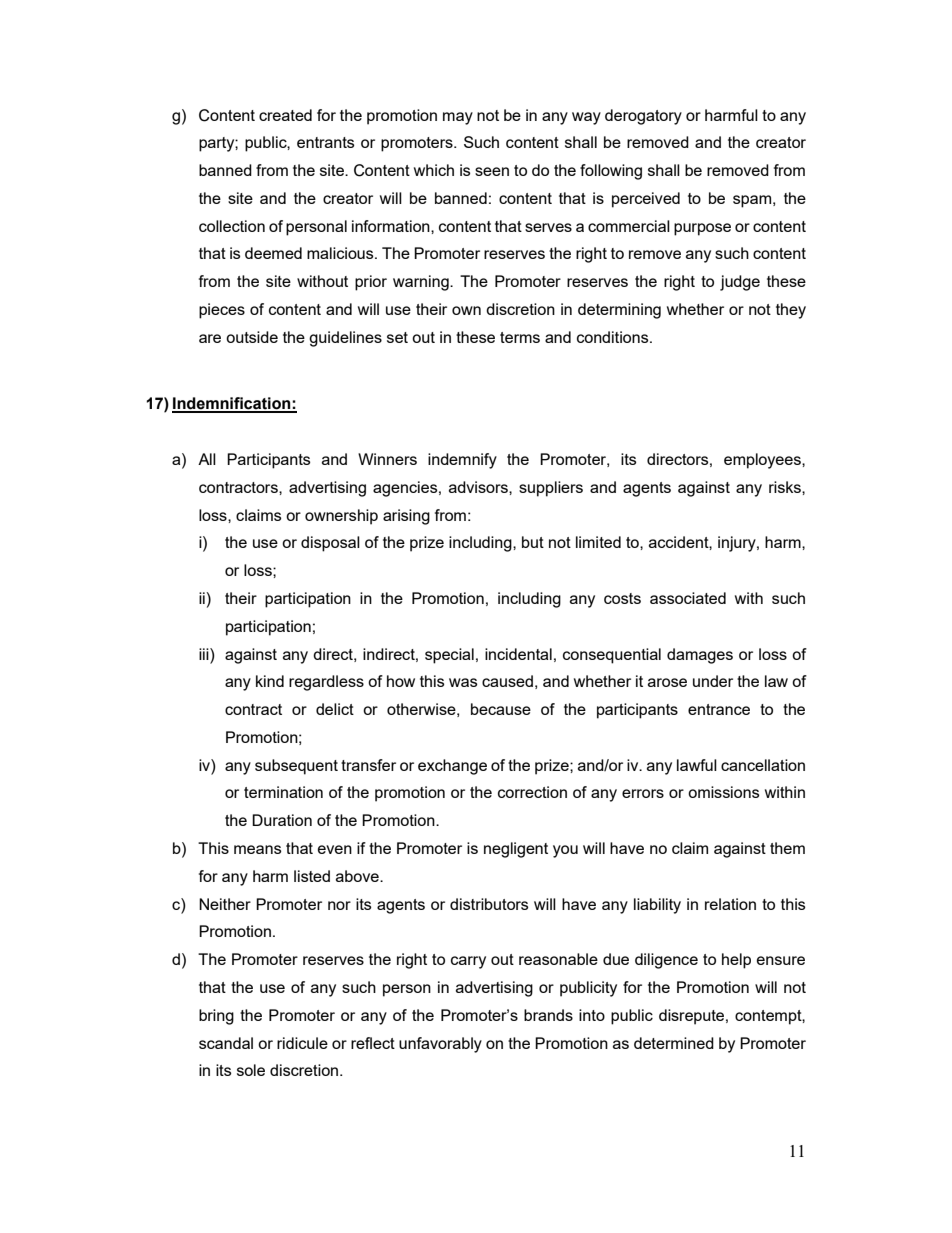 This screenshot has width=952, height=1233. Describe the element at coordinates (330, 544) in the screenshot. I see `disposal` at that location.
